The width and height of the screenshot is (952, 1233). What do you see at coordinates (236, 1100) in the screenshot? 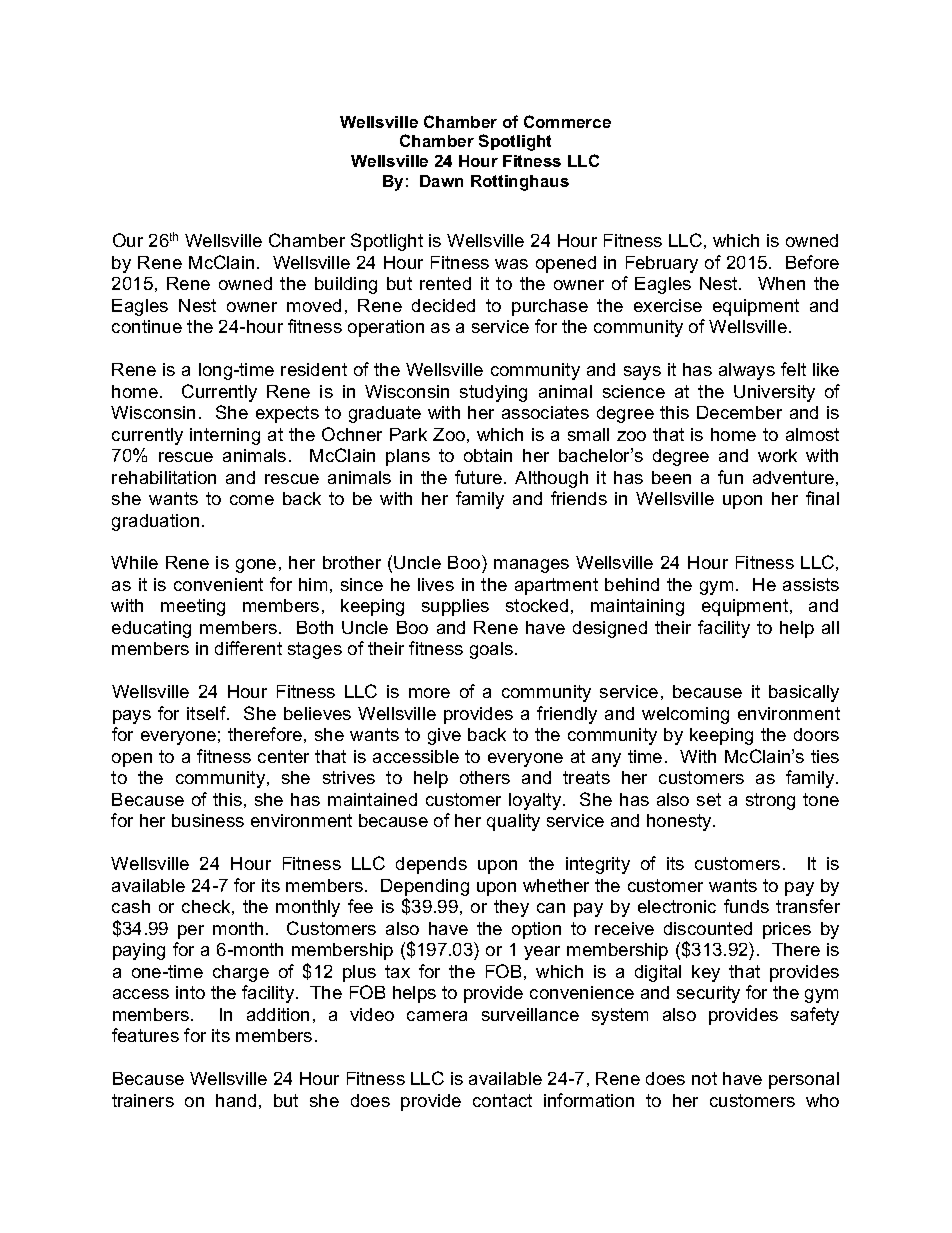
I see `hand` at bounding box center [236, 1100].
